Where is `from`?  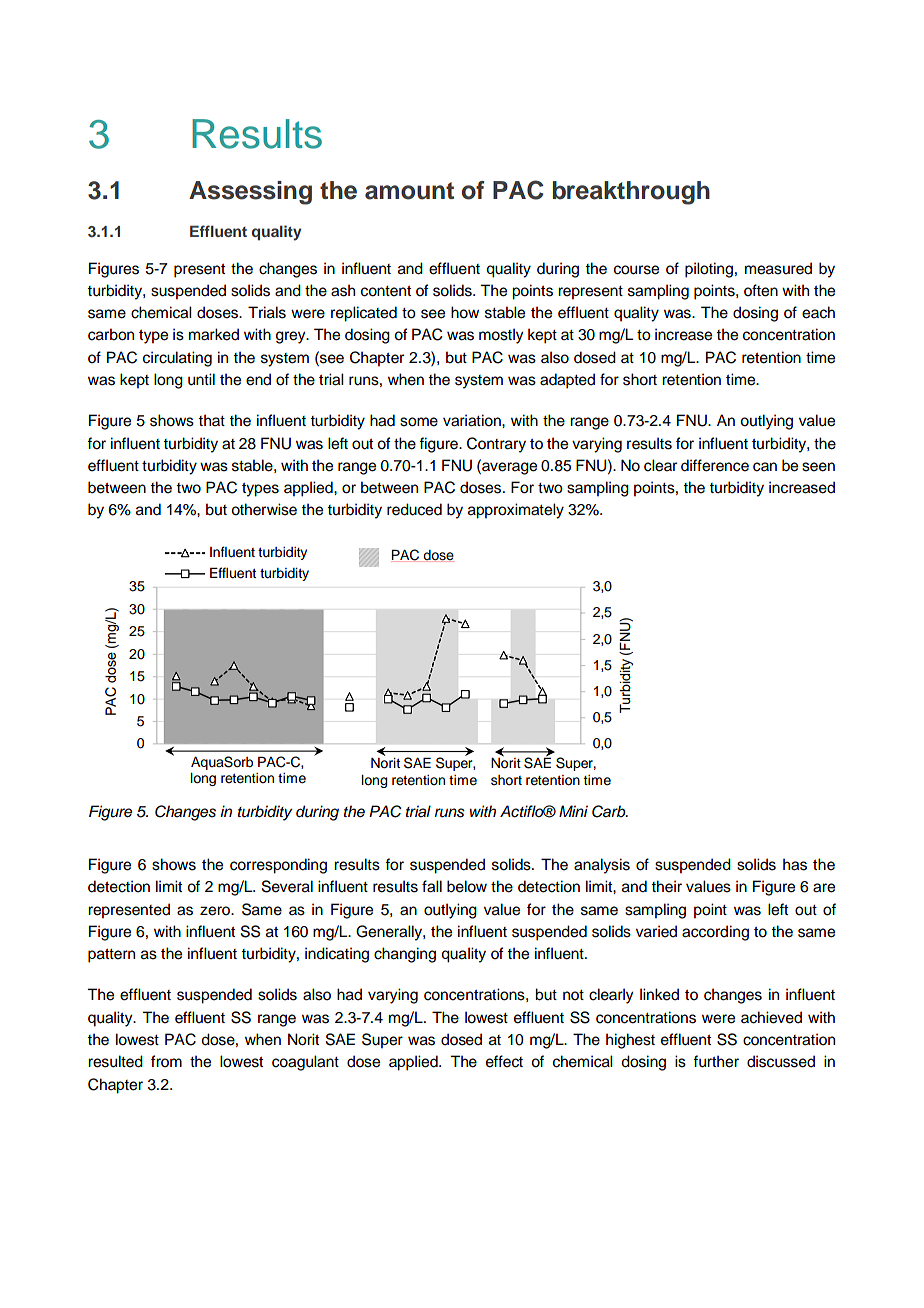 from is located at coordinates (166, 1061).
